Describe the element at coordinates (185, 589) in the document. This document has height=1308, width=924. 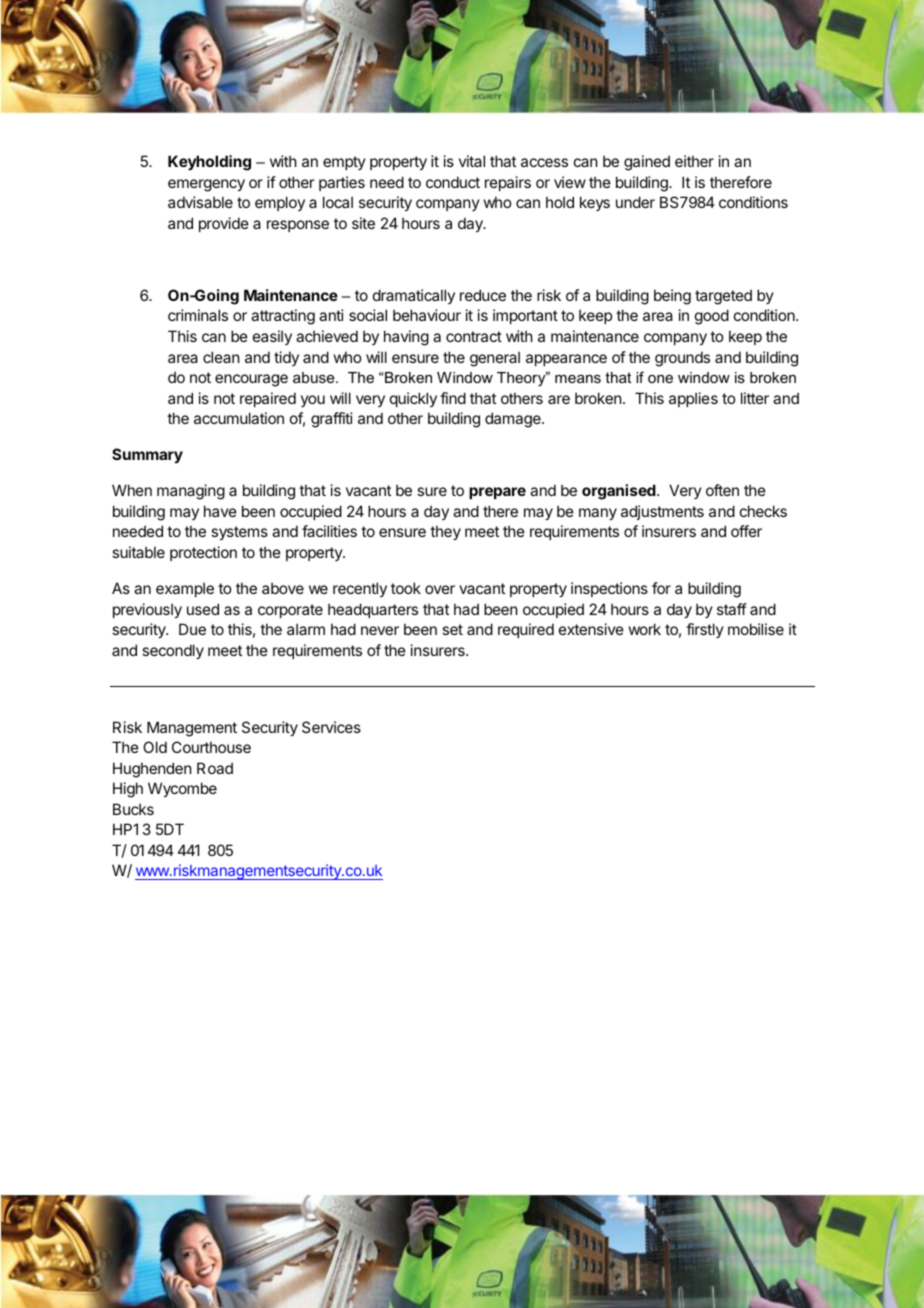
I see `example` at that location.
